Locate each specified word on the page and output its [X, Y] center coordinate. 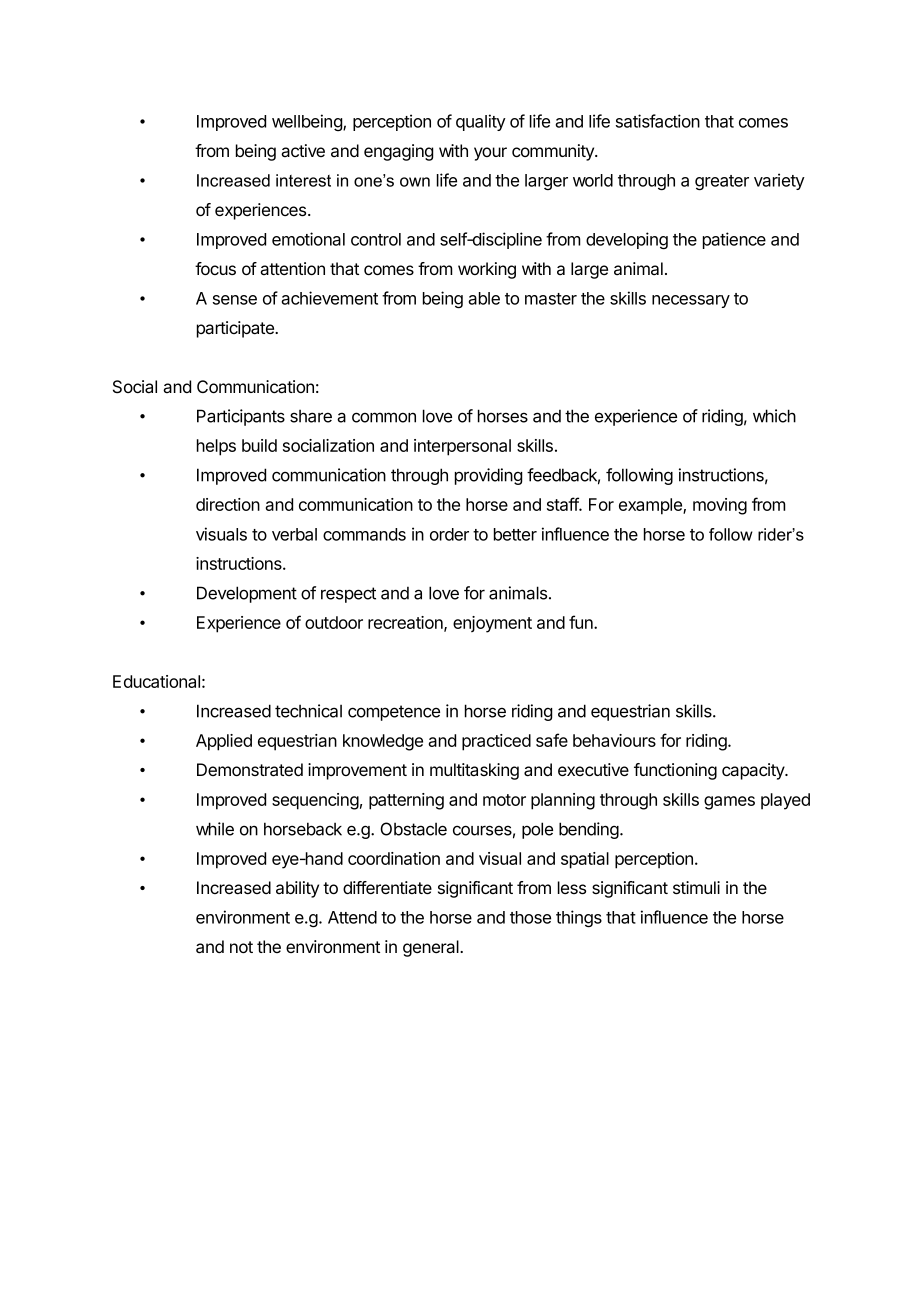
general [432, 948]
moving [720, 506]
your [490, 154]
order [449, 534]
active [303, 150]
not [241, 947]
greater [722, 182]
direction [228, 504]
